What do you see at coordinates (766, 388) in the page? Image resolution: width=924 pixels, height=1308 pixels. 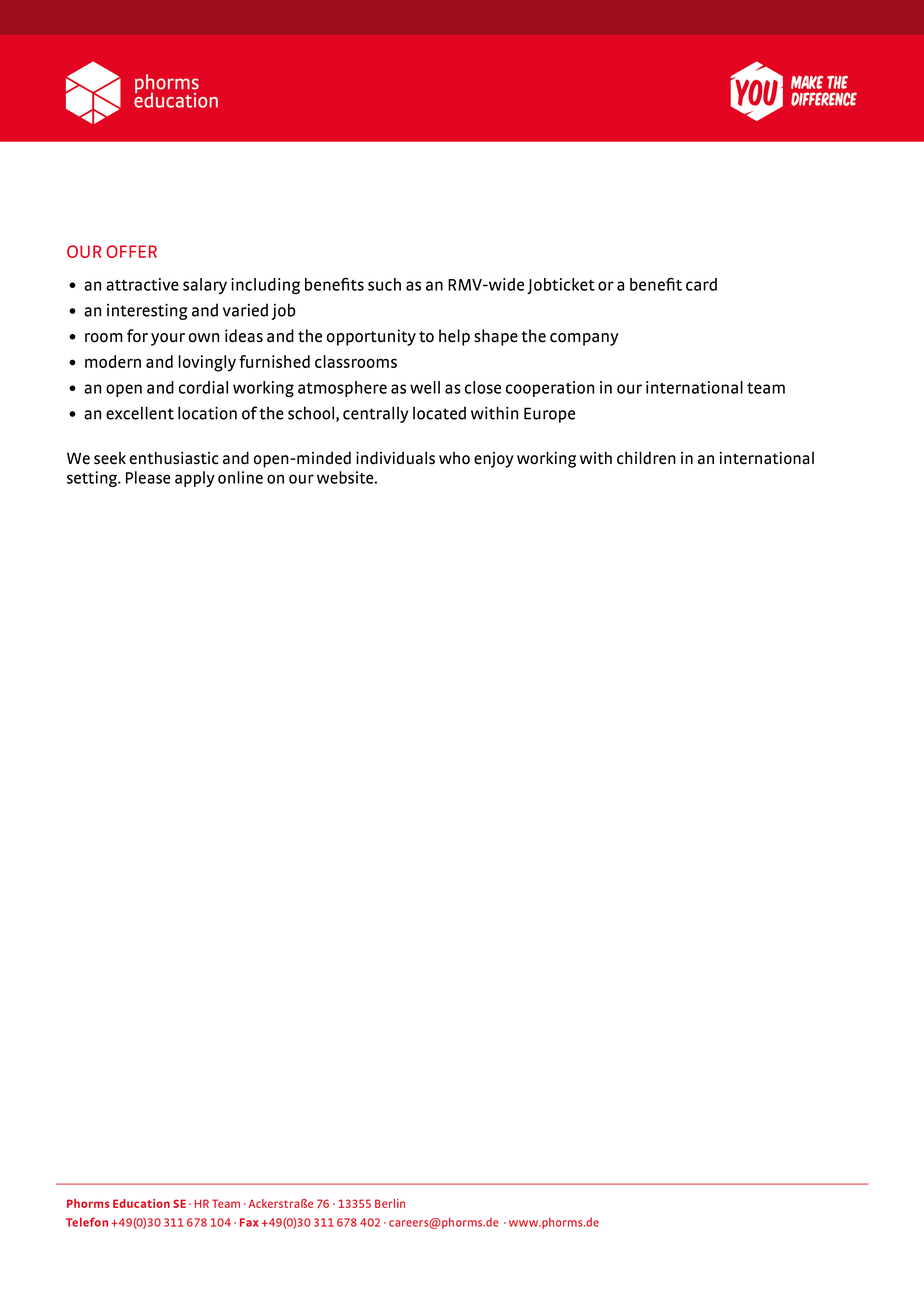 I see `team` at bounding box center [766, 388].
